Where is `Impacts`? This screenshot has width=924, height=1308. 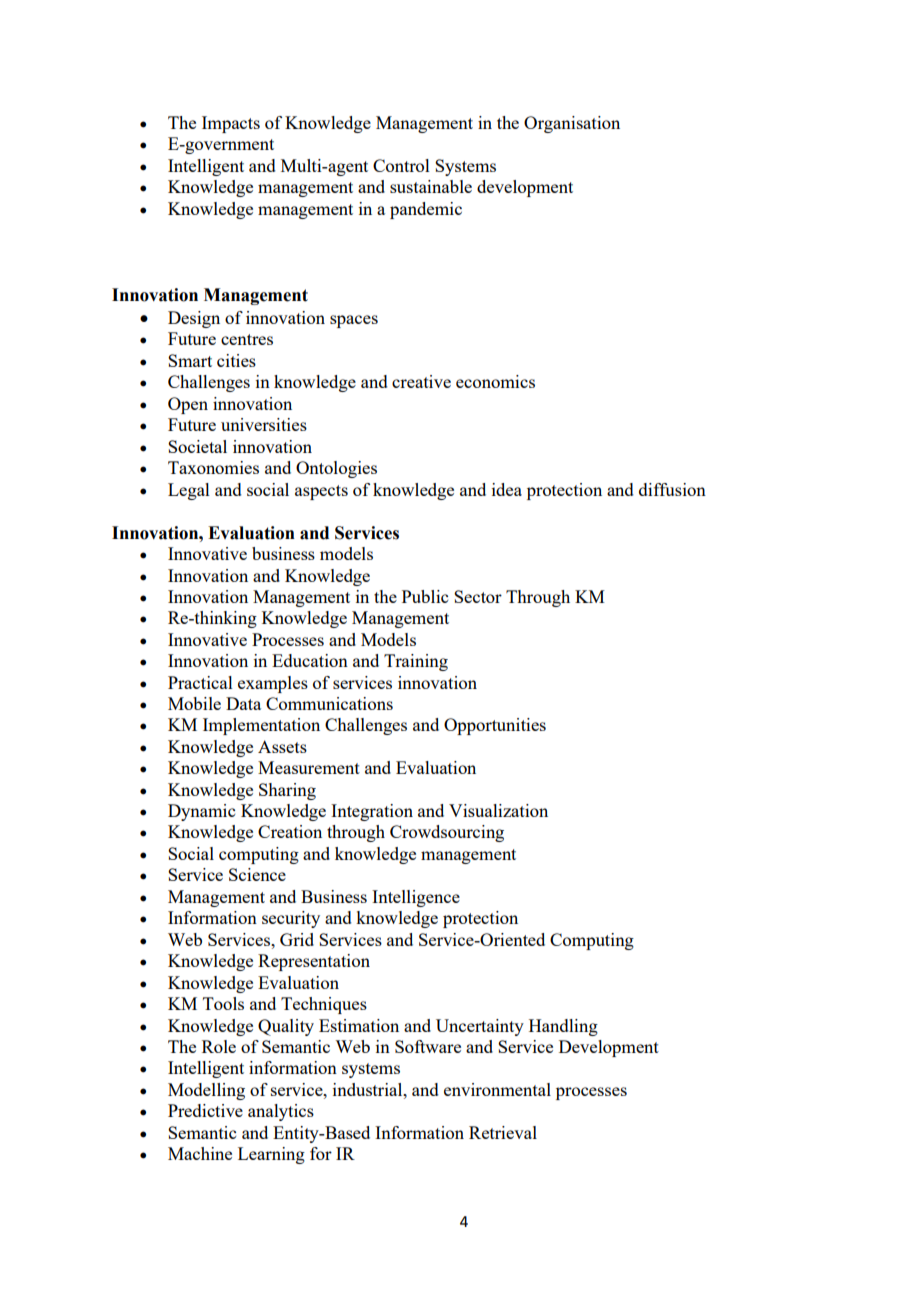
Impacts is located at coordinates (231, 124).
